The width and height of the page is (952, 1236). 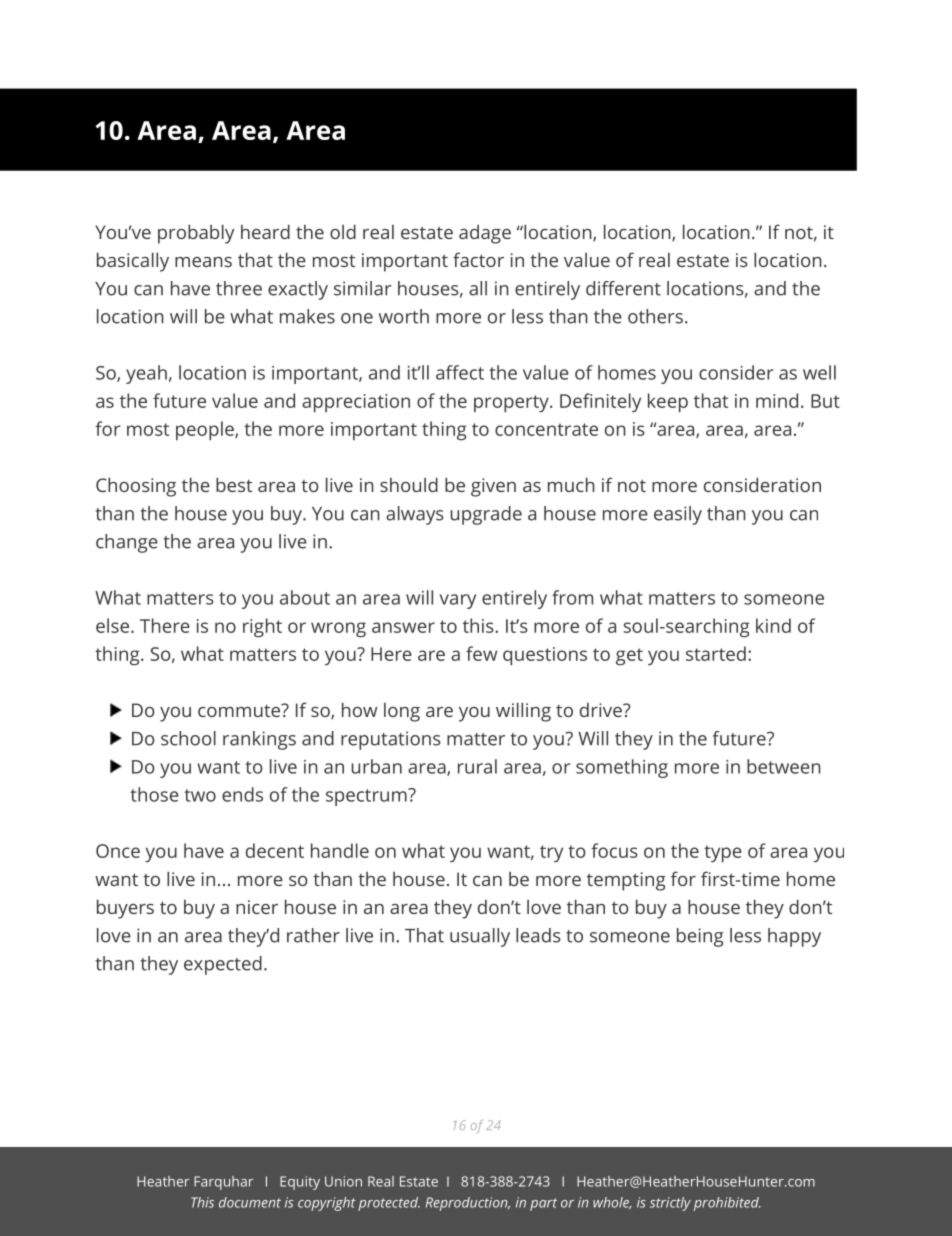 What do you see at coordinates (188, 738) in the page?
I see `school` at bounding box center [188, 738].
